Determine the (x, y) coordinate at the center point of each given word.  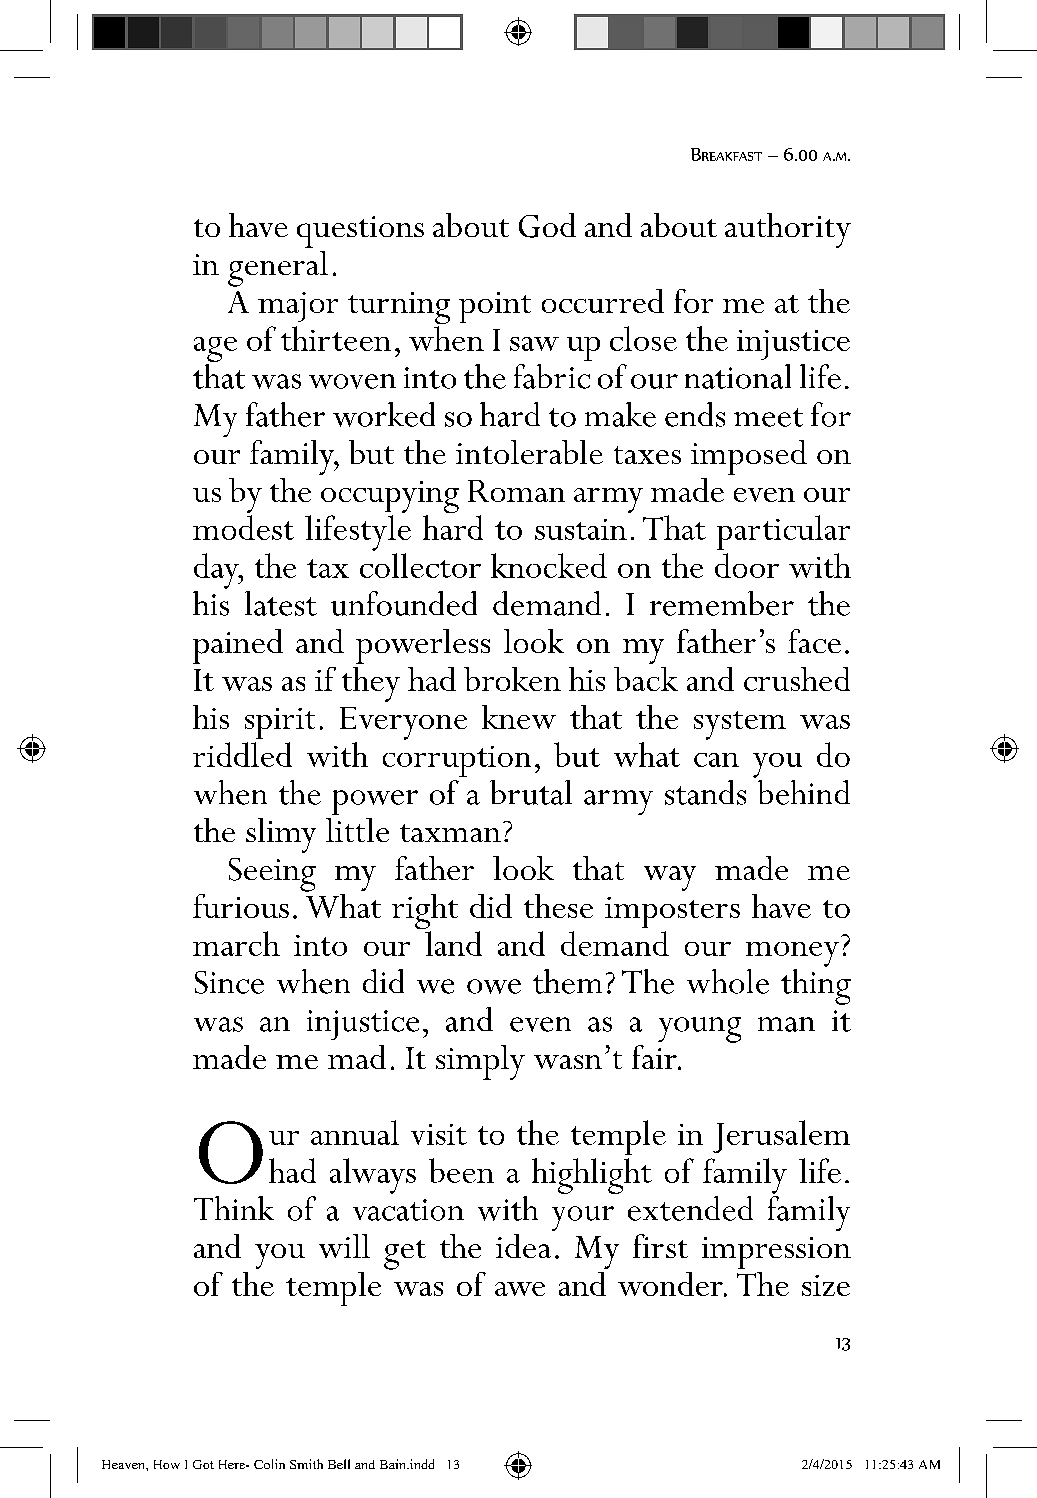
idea (523, 1246)
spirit (280, 723)
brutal (531, 792)
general (278, 269)
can (716, 760)
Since (229, 982)
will (344, 1246)
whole (728, 981)
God (547, 225)
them (567, 981)
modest (243, 527)
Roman (516, 491)
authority (788, 230)
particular (783, 532)
